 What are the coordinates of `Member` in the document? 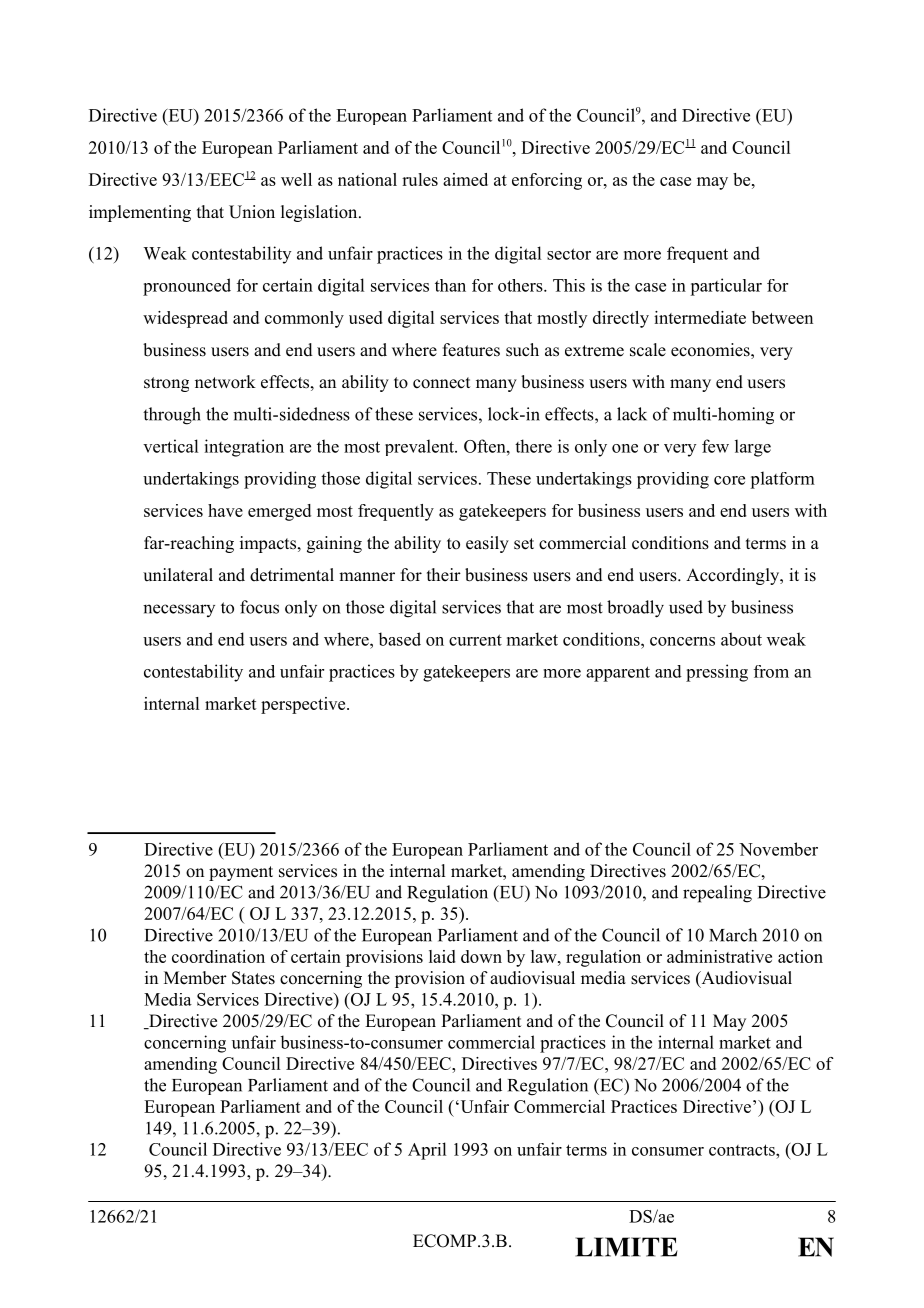 It's located at (195, 978).
